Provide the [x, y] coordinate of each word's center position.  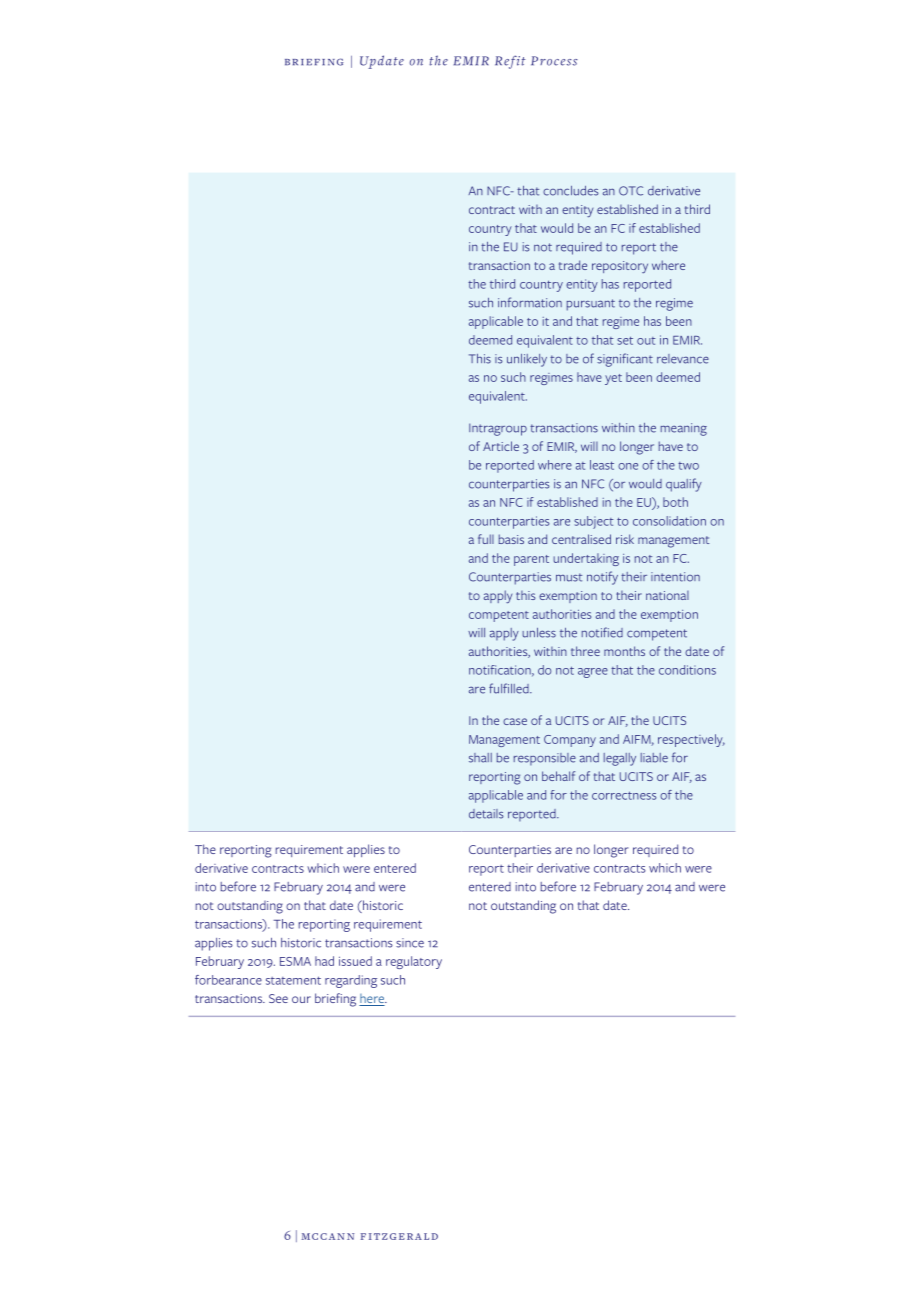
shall [480, 758]
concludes [571, 191]
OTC [631, 191]
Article [501, 446]
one [628, 466]
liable [654, 758]
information [530, 302]
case [515, 721]
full [486, 539]
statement [293, 980]
